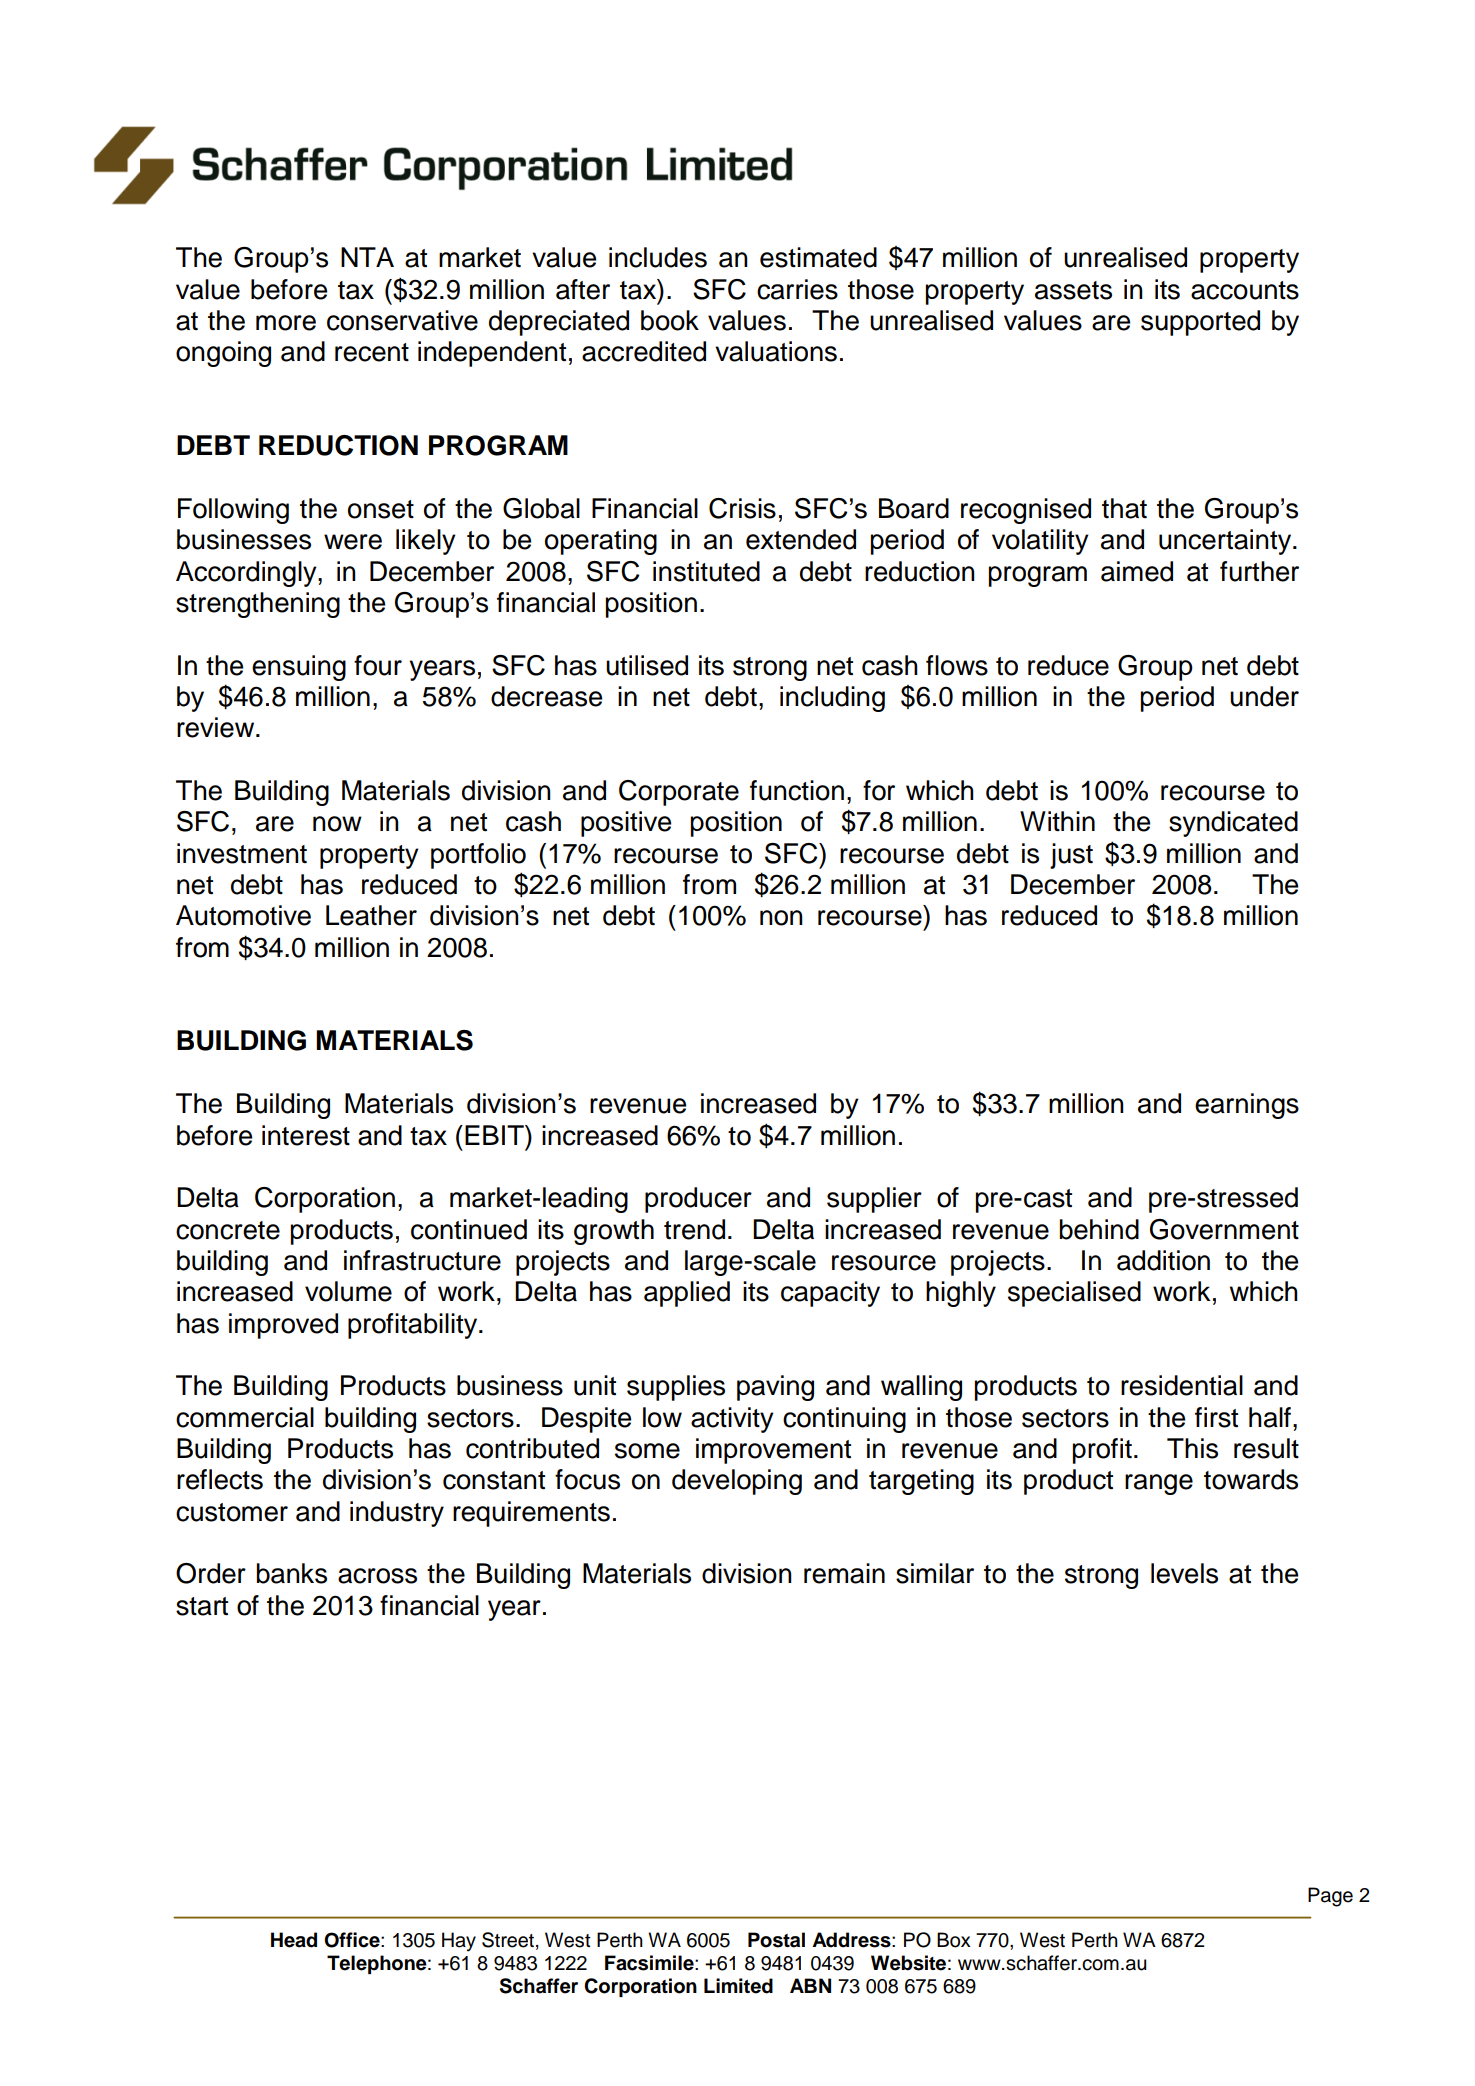 This image has height=2086, width=1475. What do you see at coordinates (1200, 323) in the image?
I see `supported` at bounding box center [1200, 323].
